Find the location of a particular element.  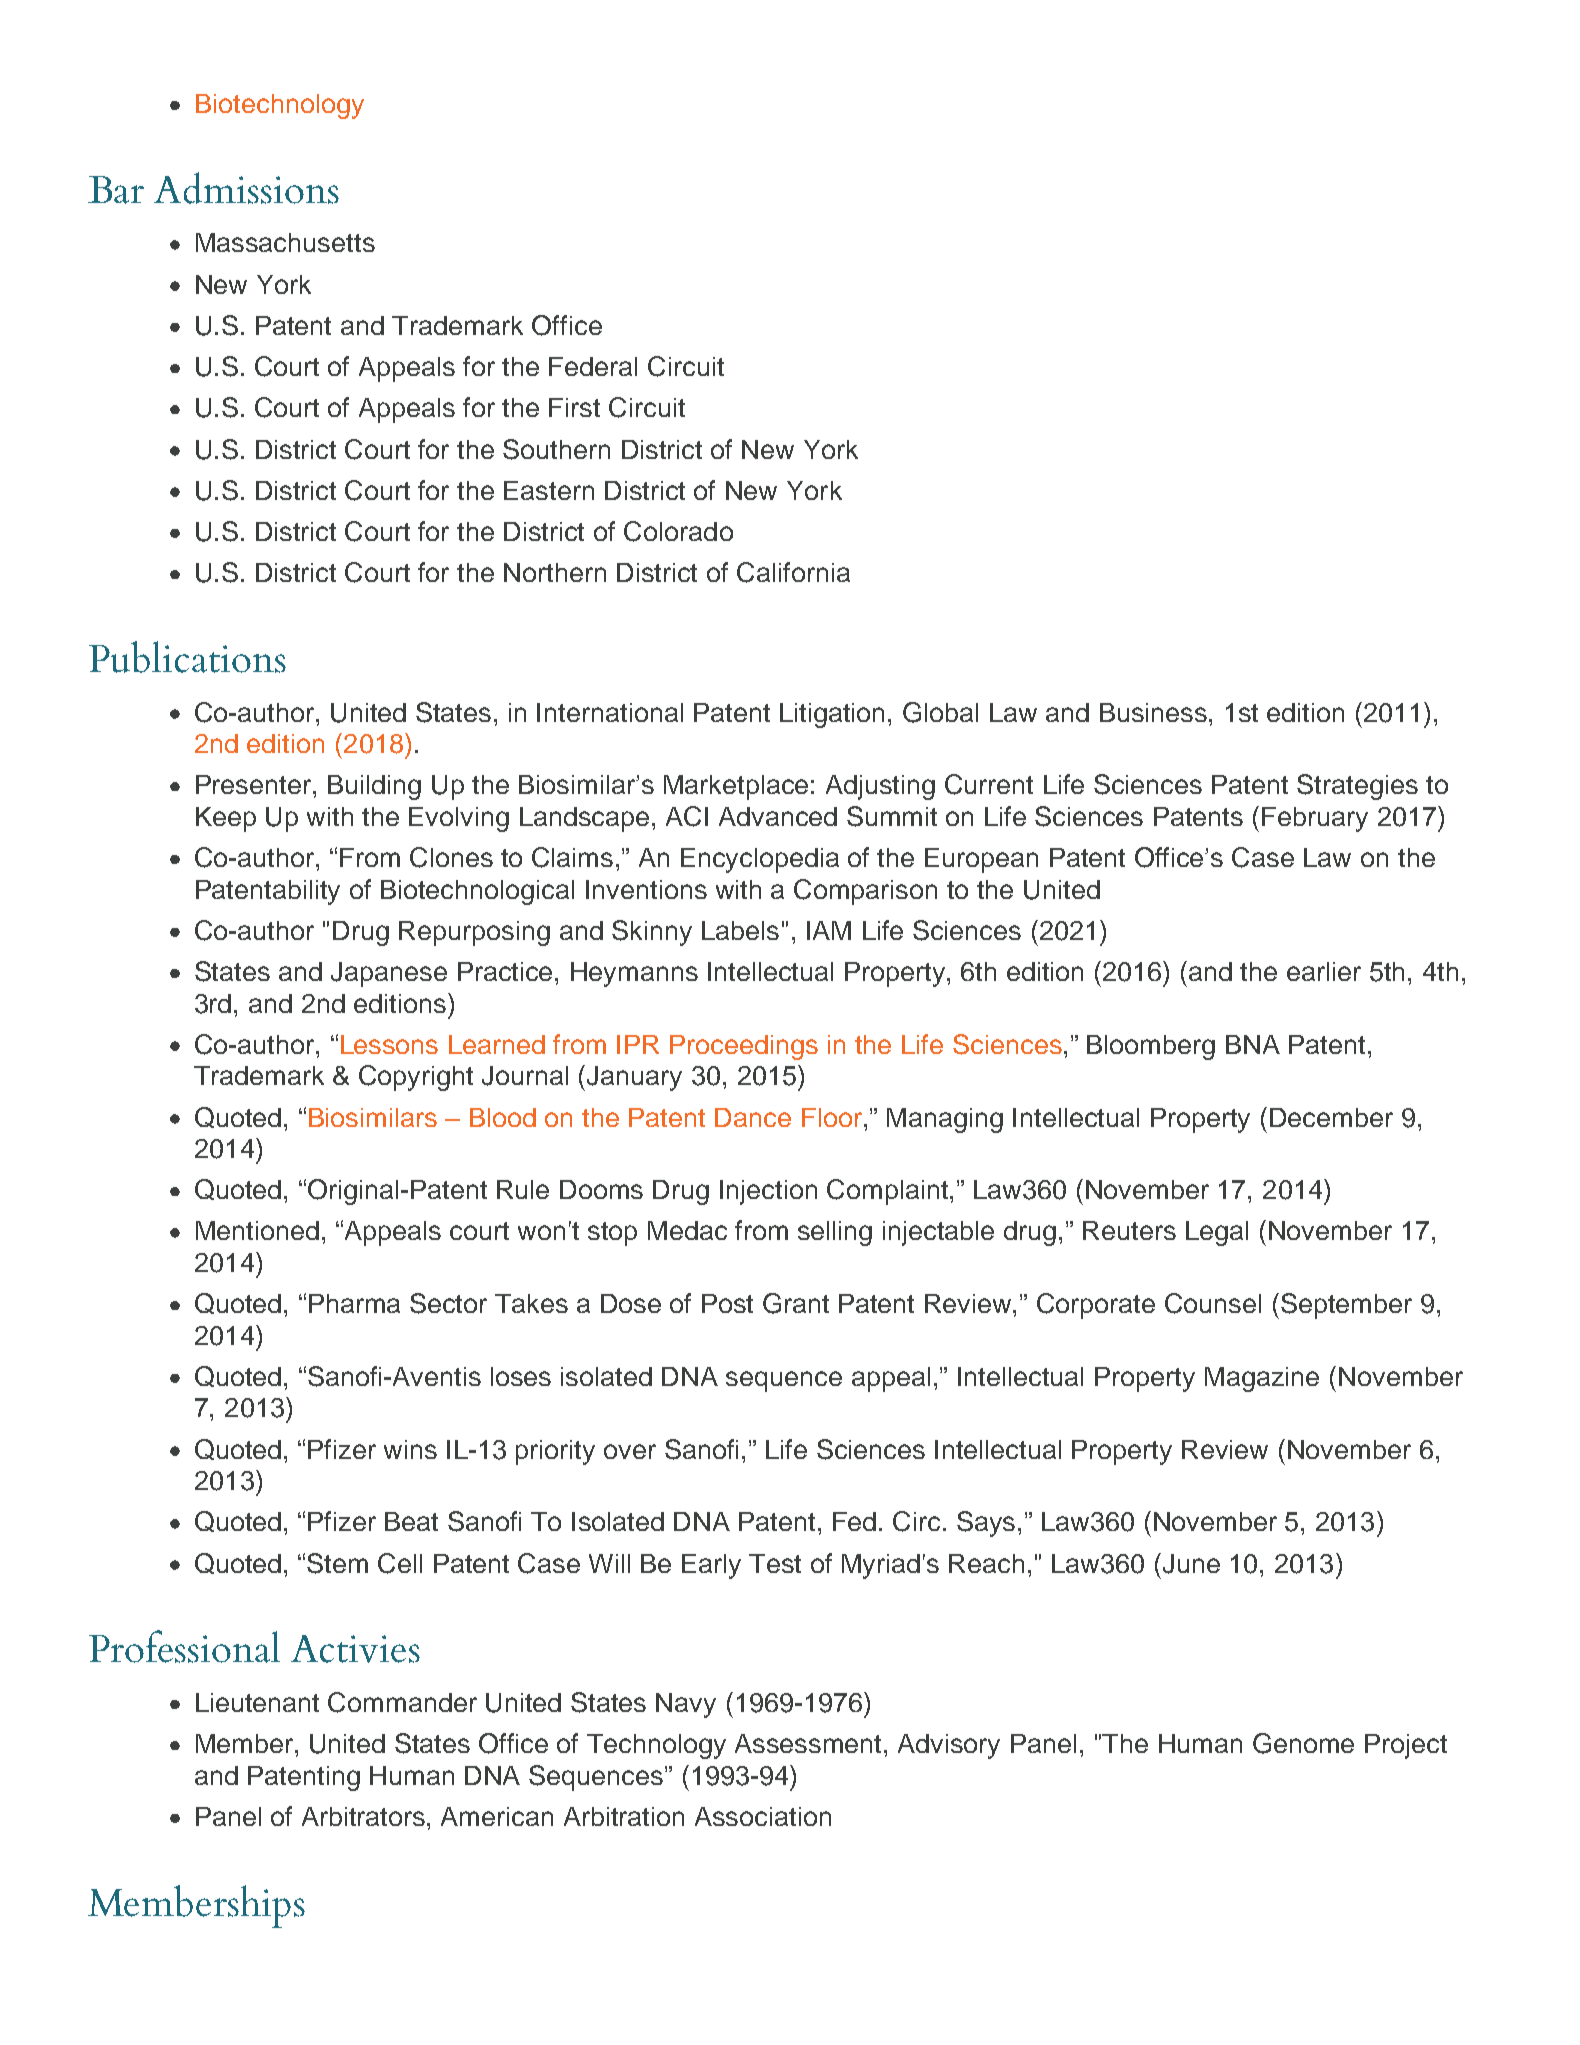

Proceedings is located at coordinates (744, 1047).
